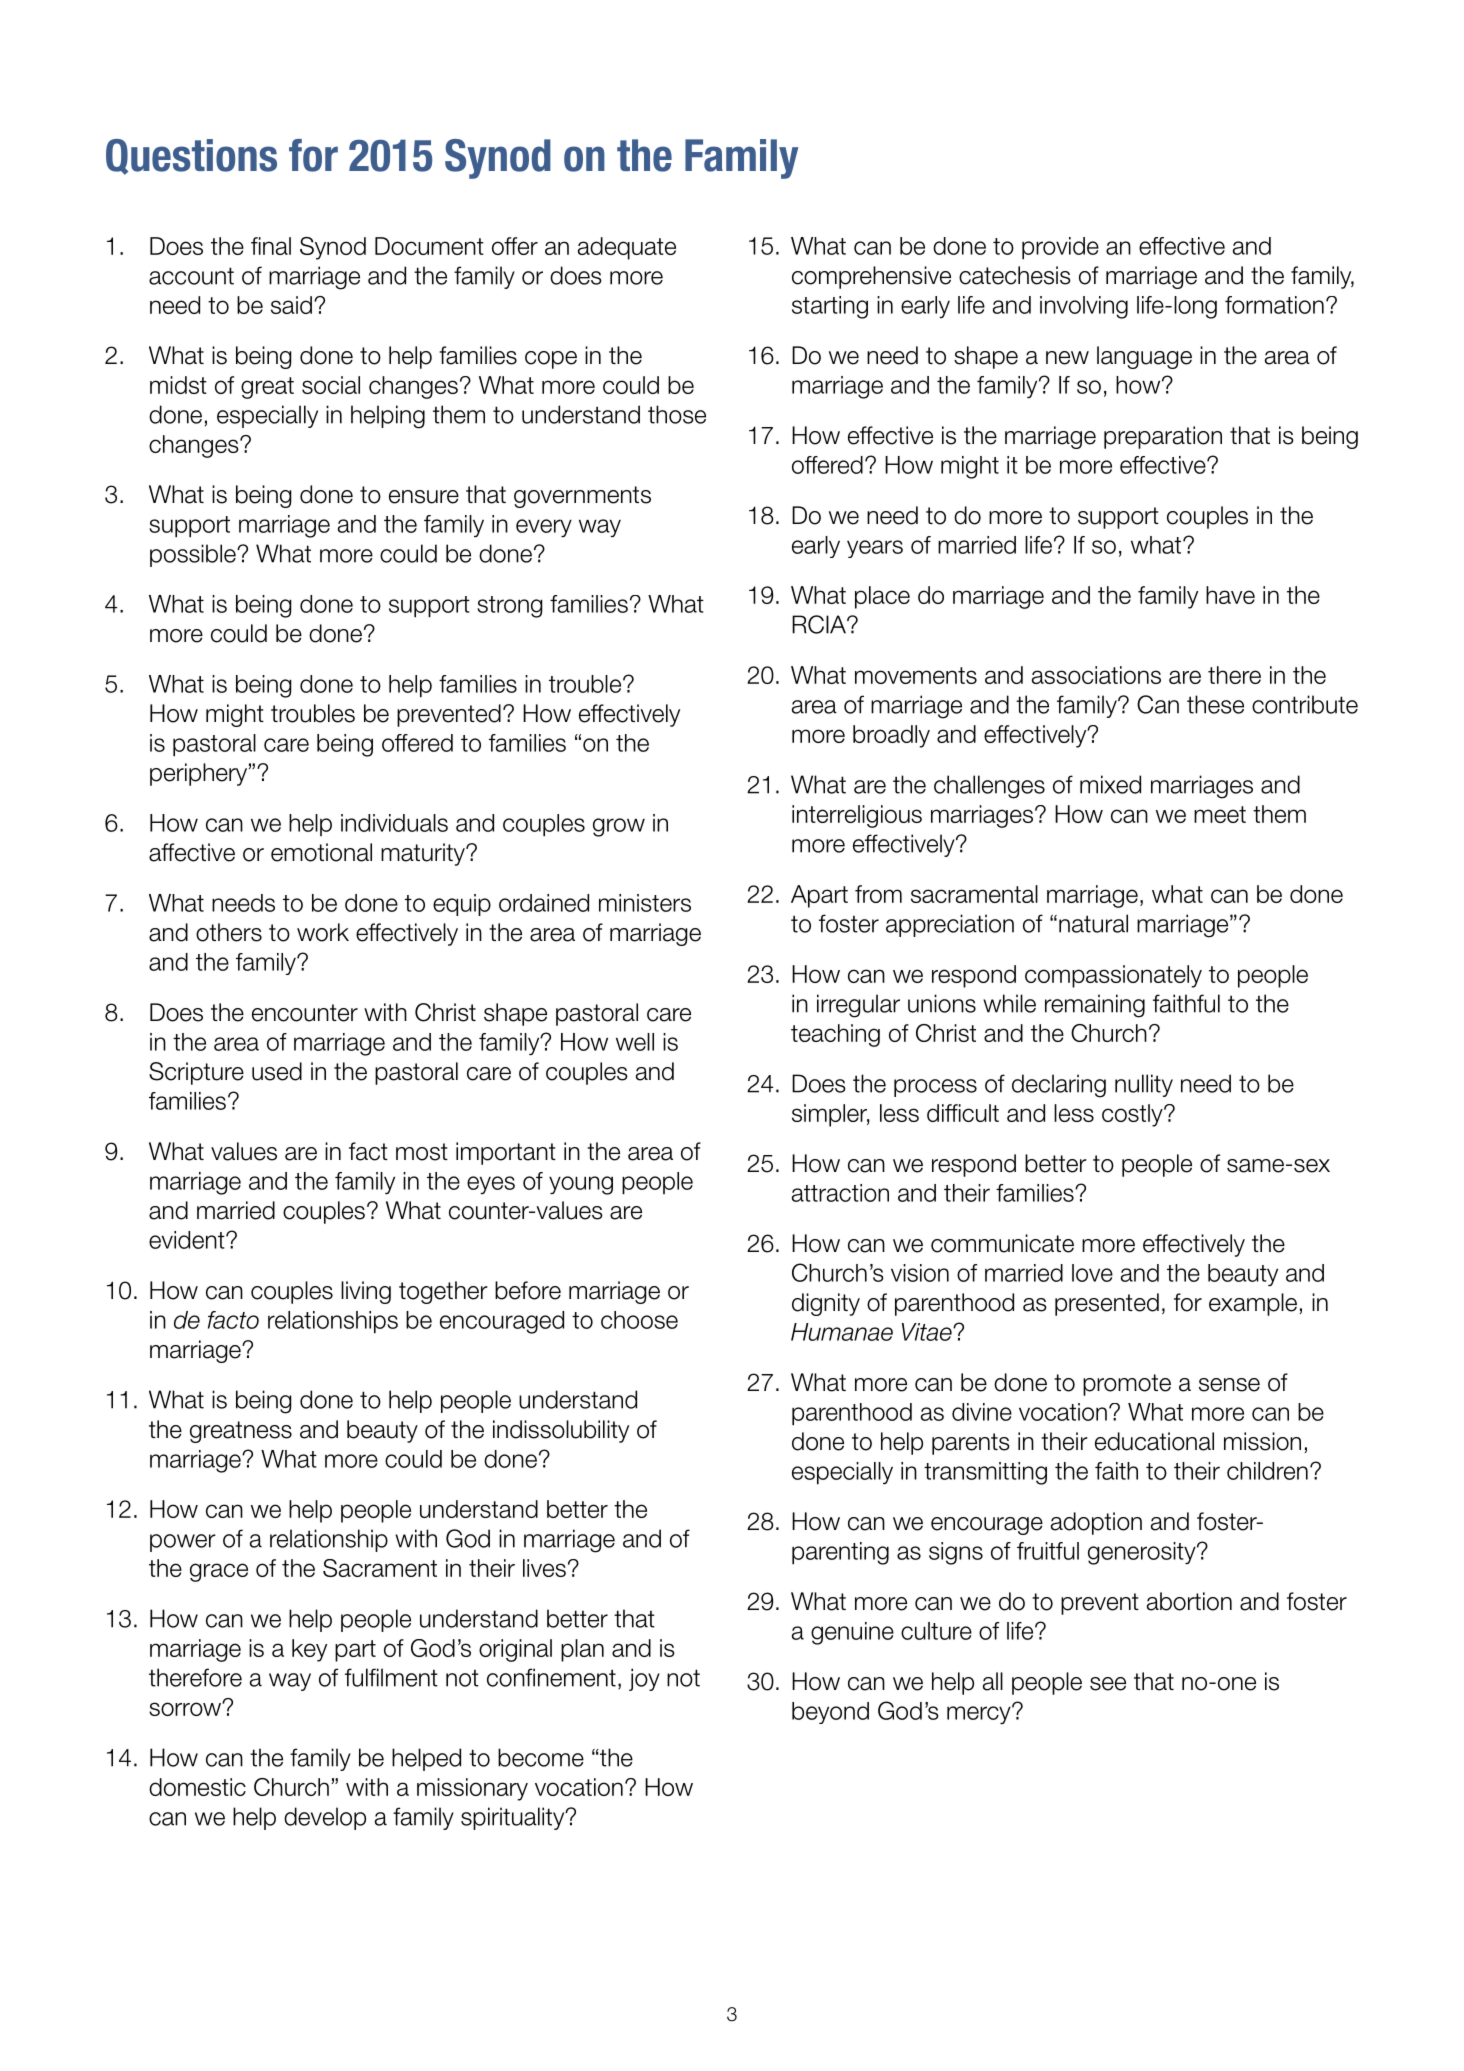  What do you see at coordinates (271, 246) in the document?
I see `final` at bounding box center [271, 246].
